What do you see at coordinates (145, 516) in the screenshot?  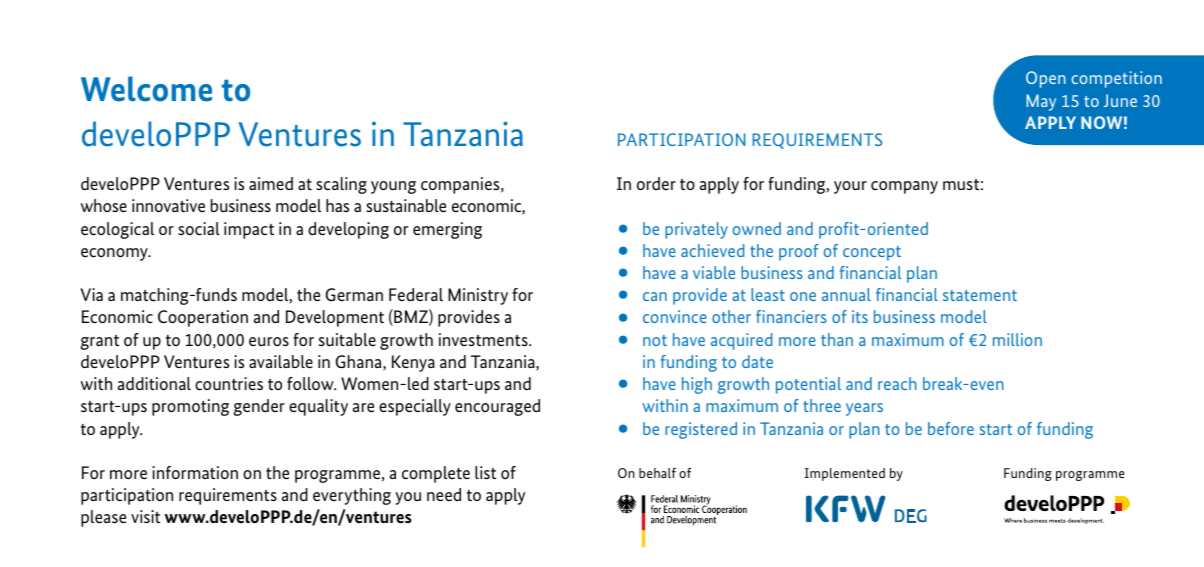 I see `visit` at bounding box center [145, 516].
